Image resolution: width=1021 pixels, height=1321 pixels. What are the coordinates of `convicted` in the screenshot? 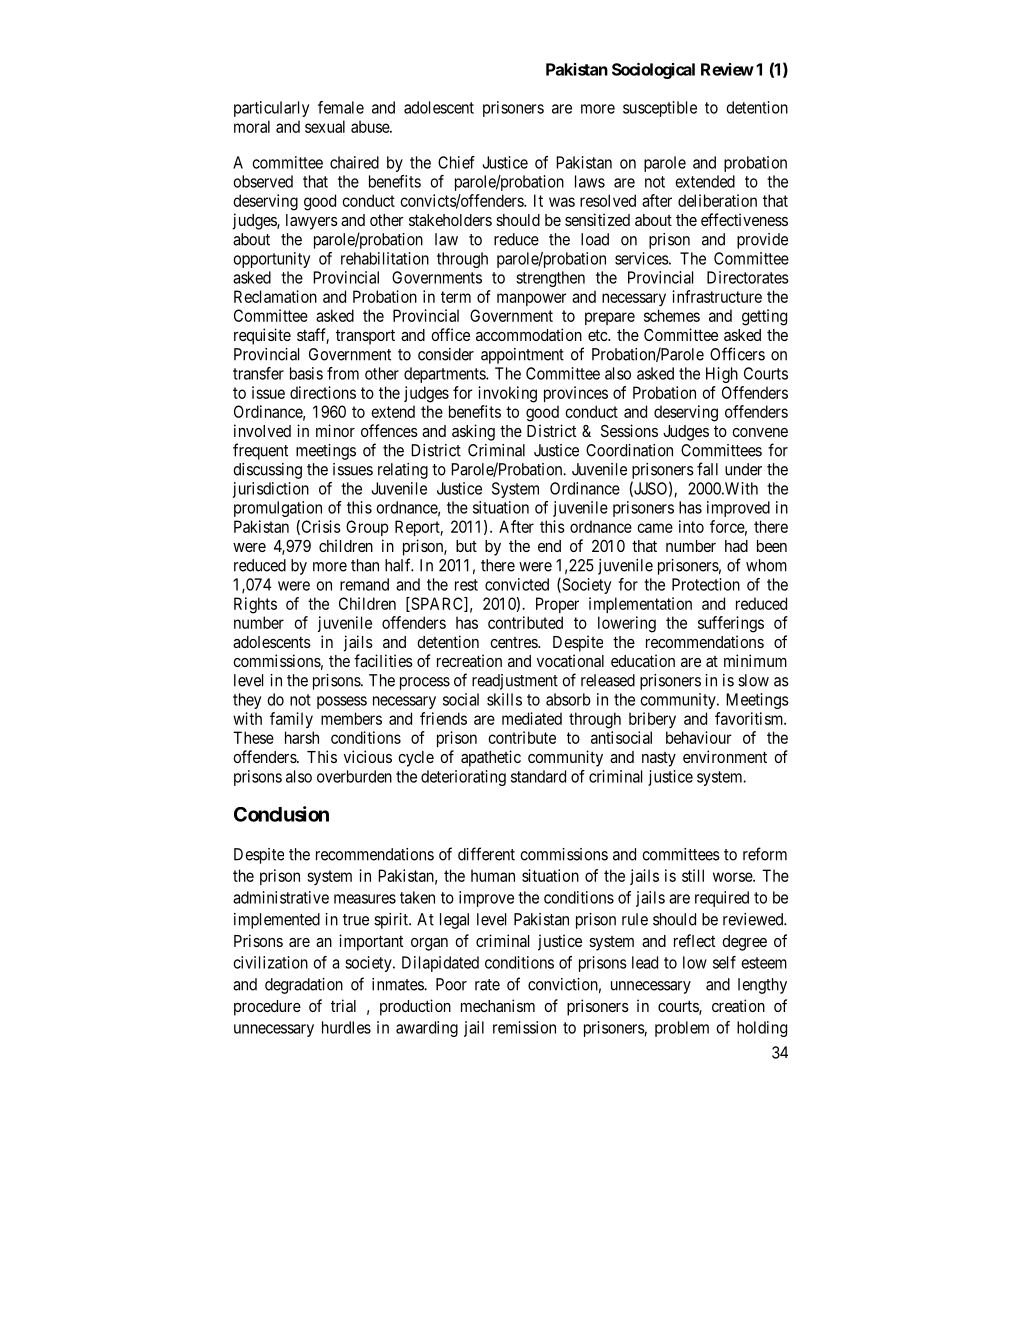 It's located at (517, 584).
